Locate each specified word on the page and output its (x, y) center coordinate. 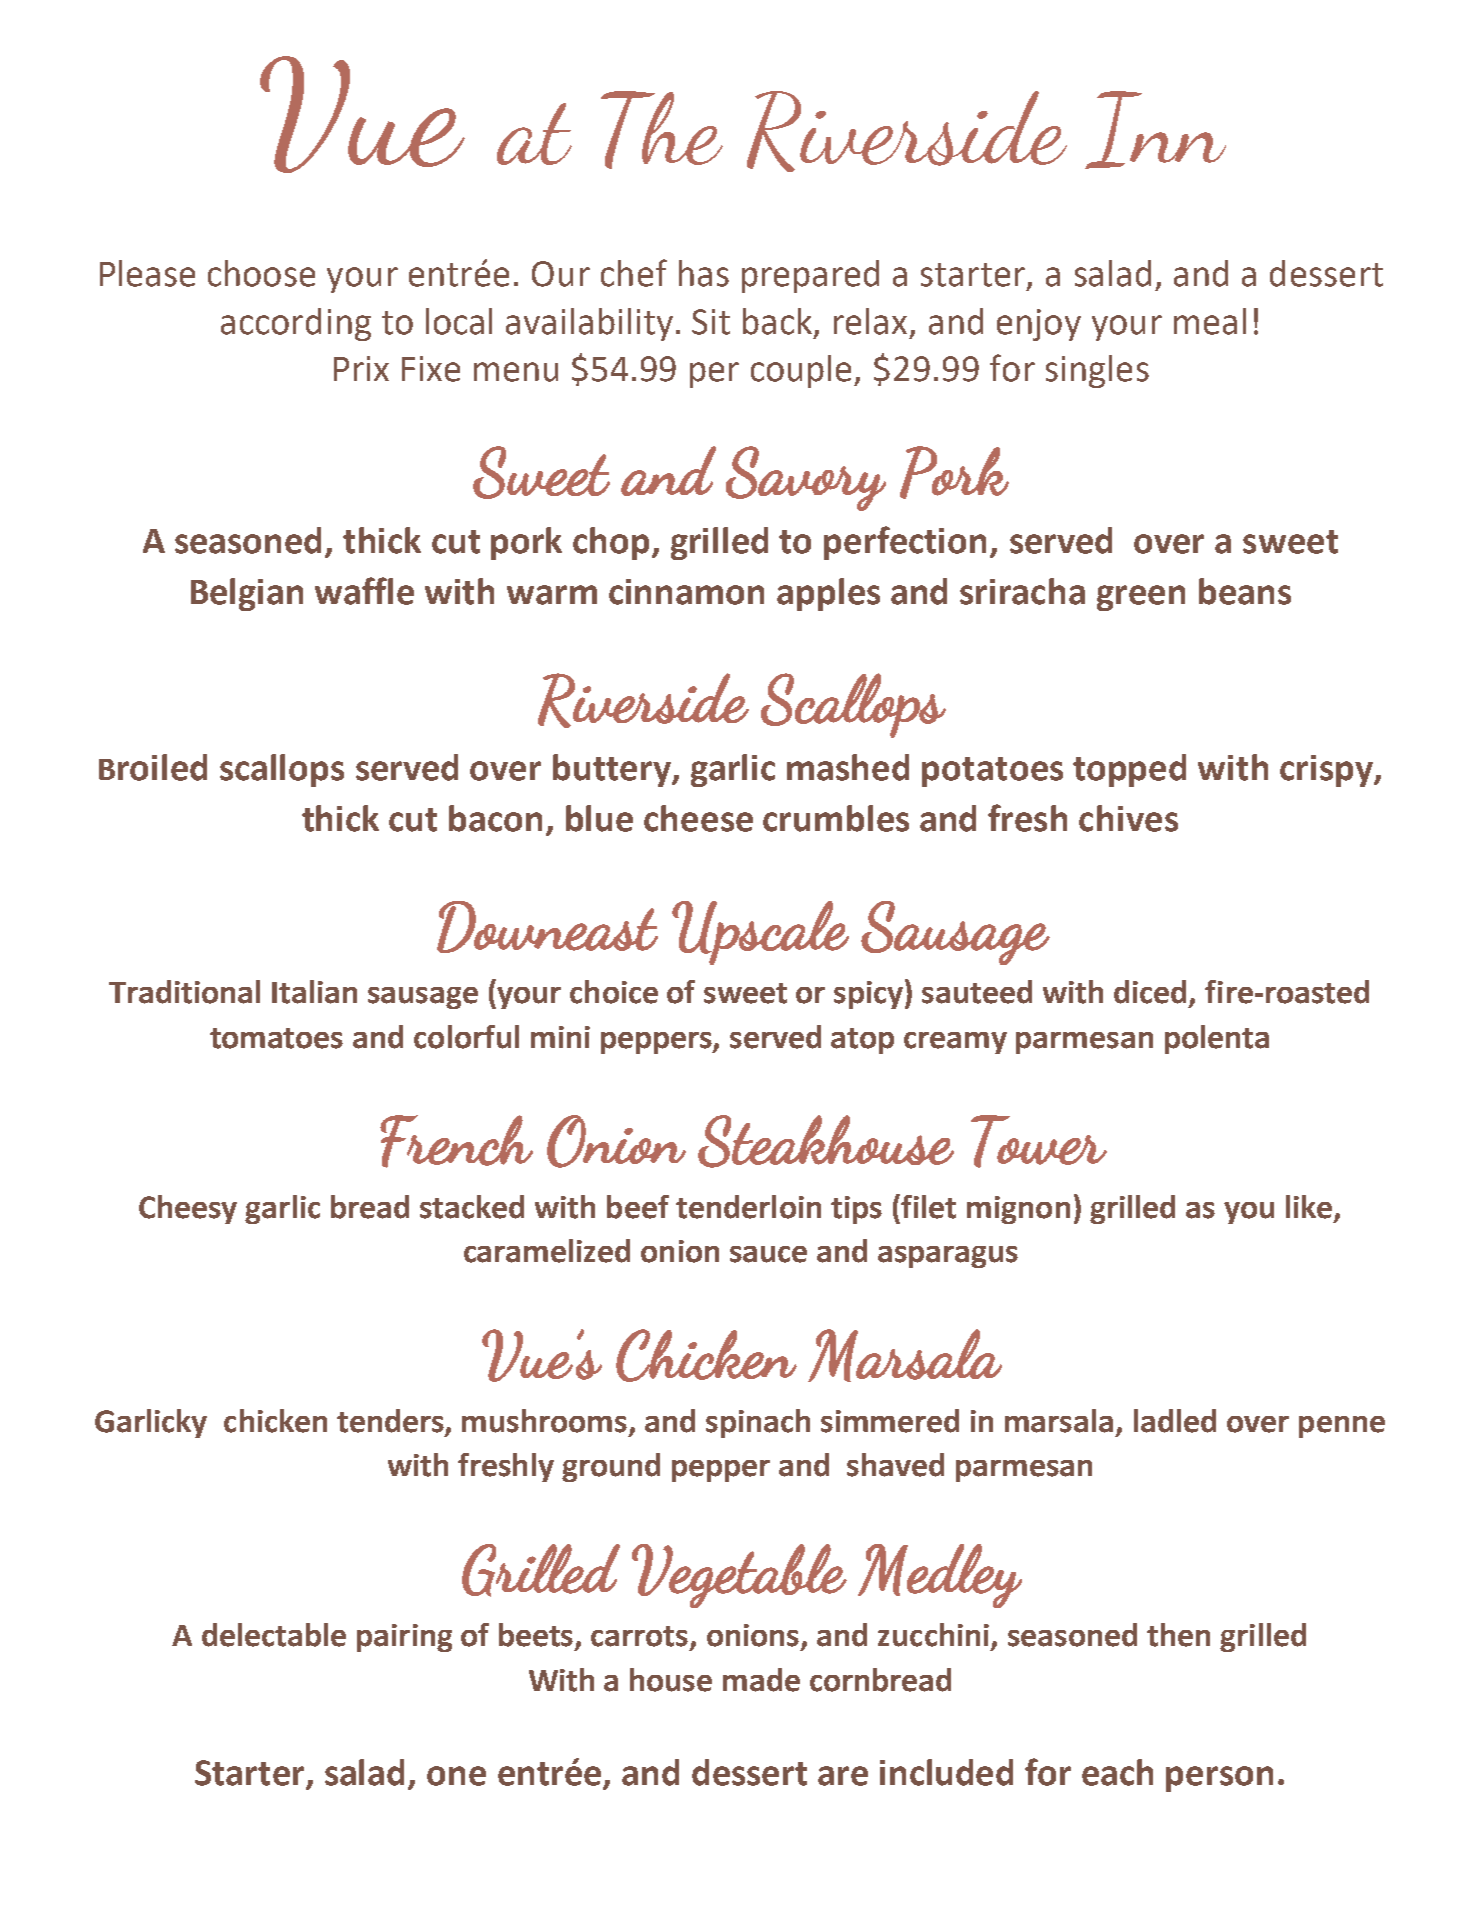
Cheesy (188, 1209)
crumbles (836, 818)
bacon (495, 818)
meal (1210, 321)
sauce (768, 1254)
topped (1129, 770)
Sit (711, 322)
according (296, 324)
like (1309, 1207)
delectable (274, 1635)
